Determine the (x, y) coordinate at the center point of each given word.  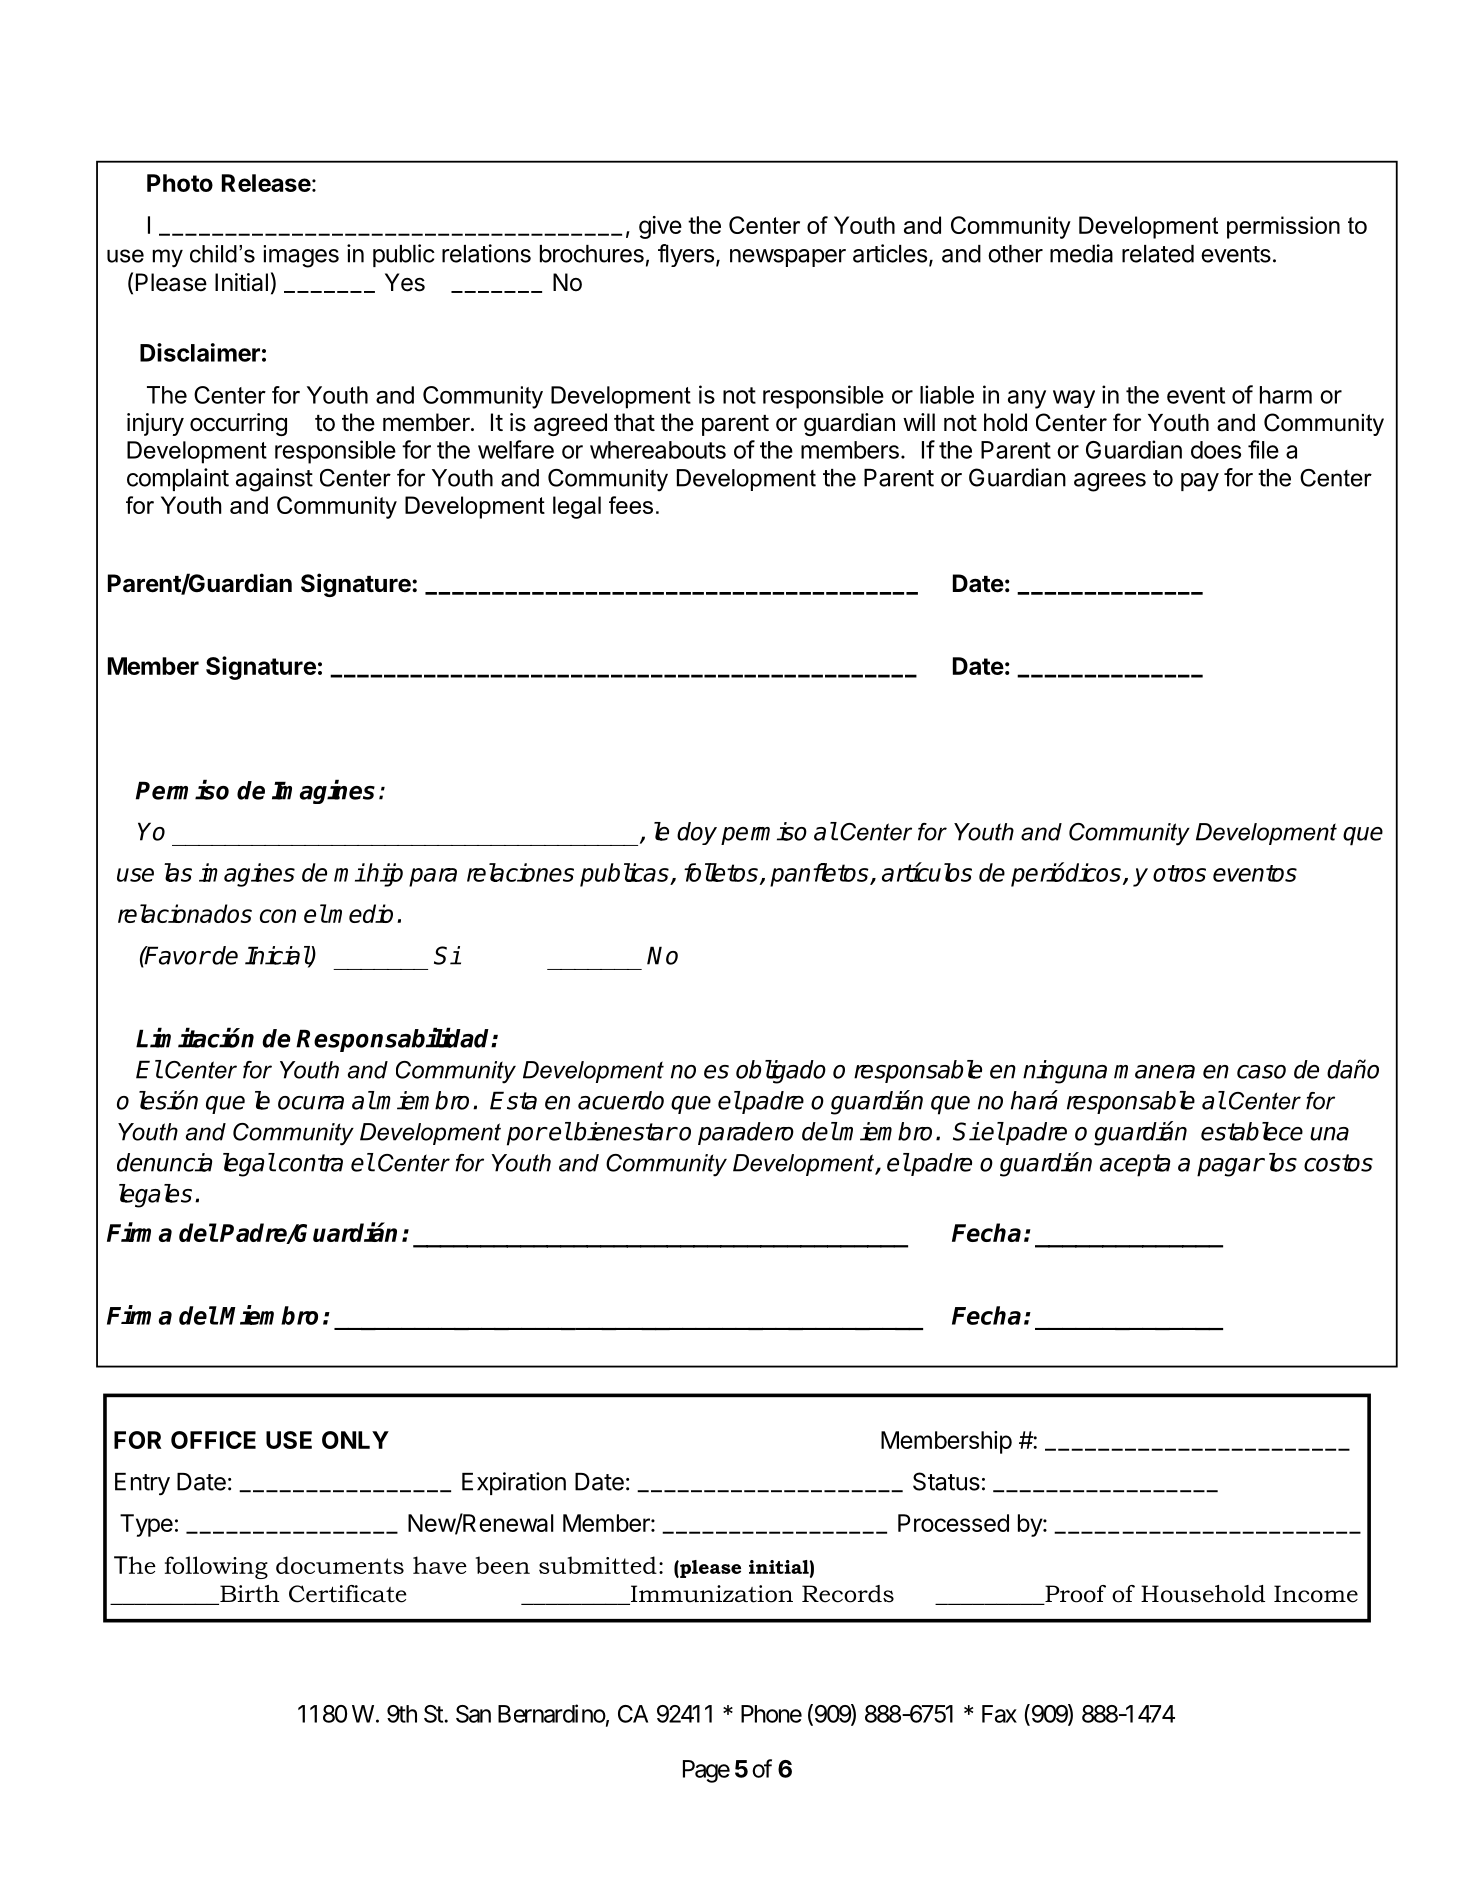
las (178, 872)
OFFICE (213, 1440)
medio (360, 913)
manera (1154, 1072)
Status (946, 1481)
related (1158, 254)
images (301, 256)
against (274, 480)
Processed (953, 1523)
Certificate (348, 1594)
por (526, 1136)
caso (1261, 1072)
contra (311, 1163)
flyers (686, 255)
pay (1200, 482)
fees (631, 505)
